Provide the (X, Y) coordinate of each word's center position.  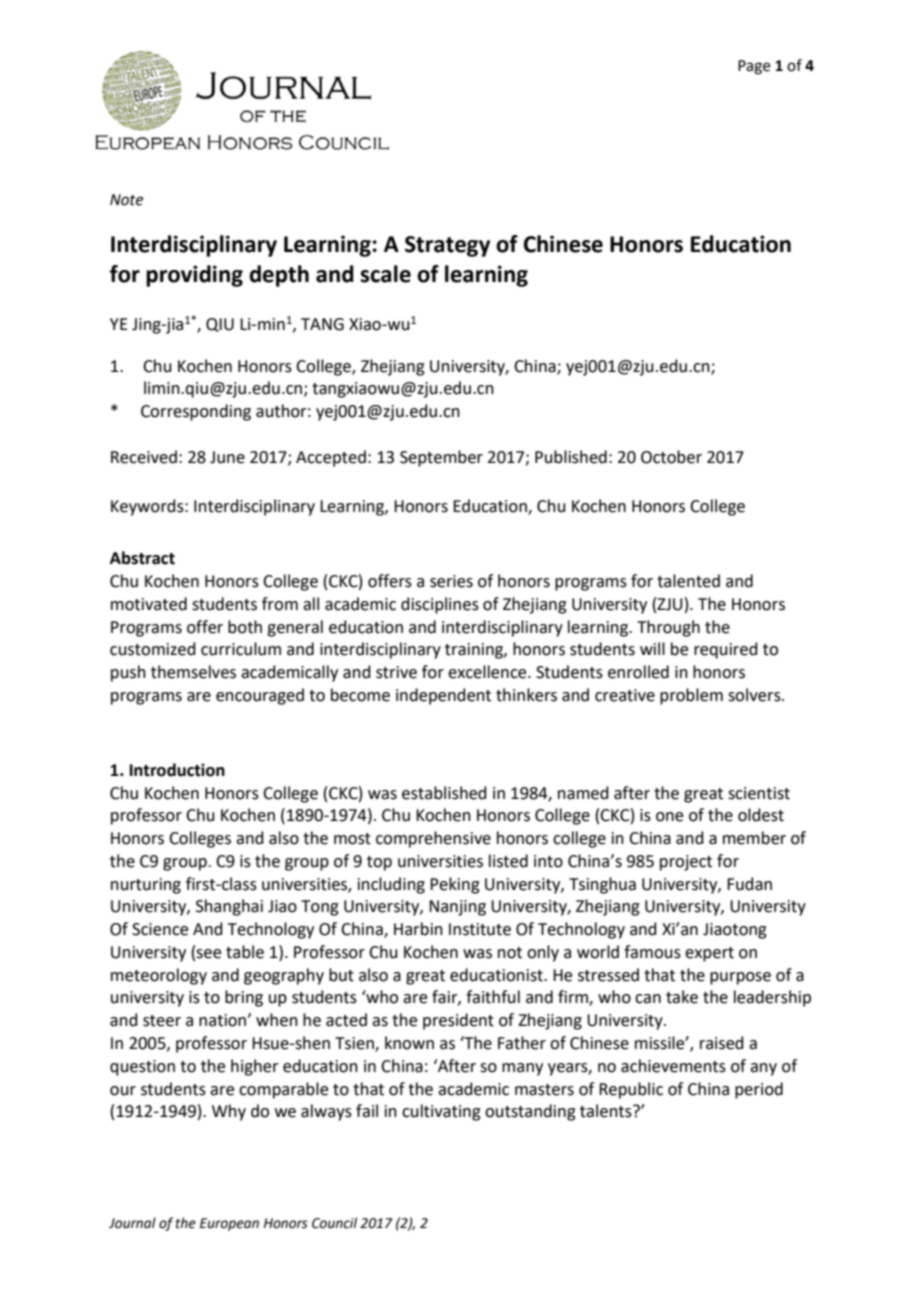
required (726, 650)
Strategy (447, 246)
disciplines (440, 605)
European (229, 1224)
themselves (193, 672)
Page (754, 67)
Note (126, 200)
